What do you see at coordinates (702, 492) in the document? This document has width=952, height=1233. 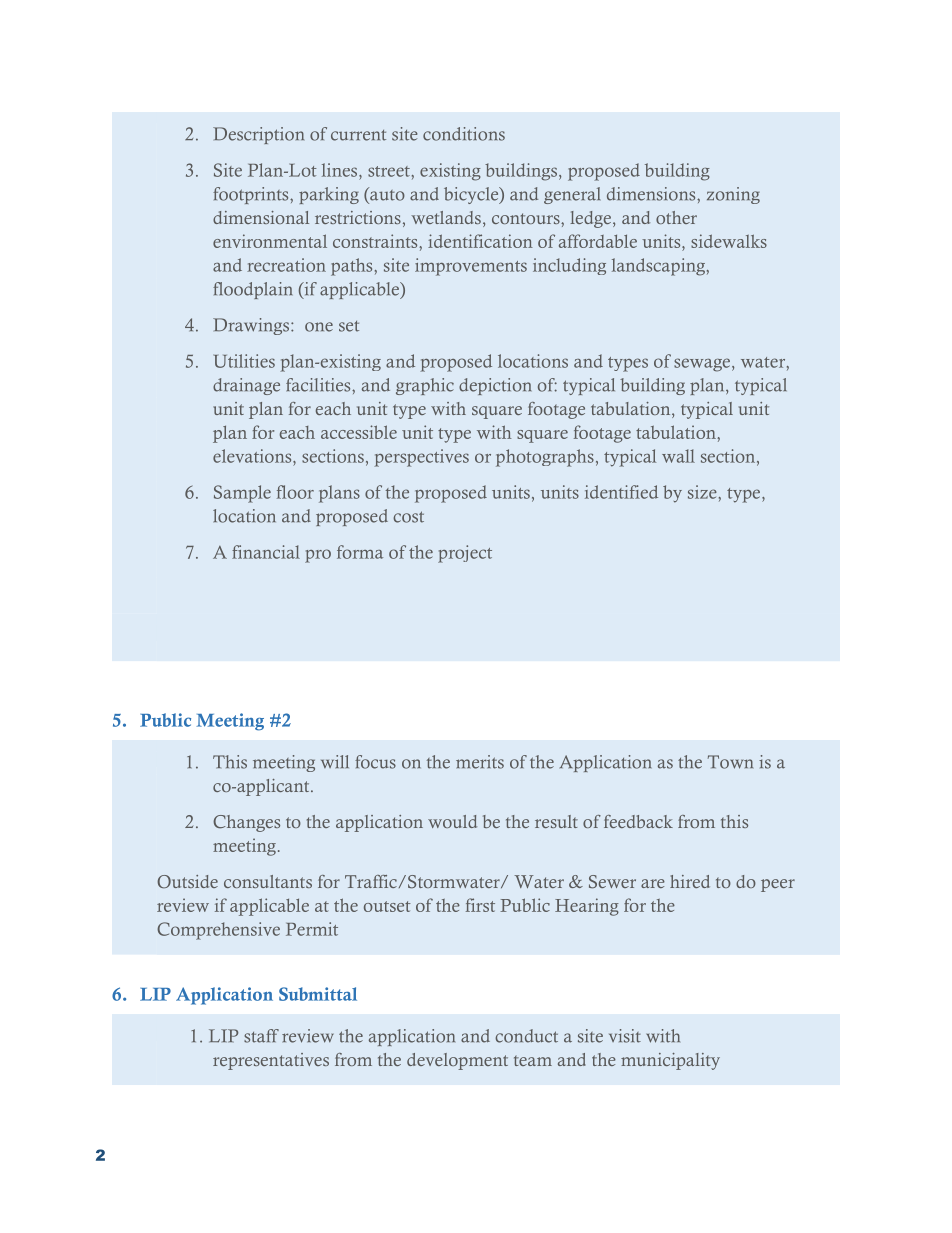 I see `size` at bounding box center [702, 492].
